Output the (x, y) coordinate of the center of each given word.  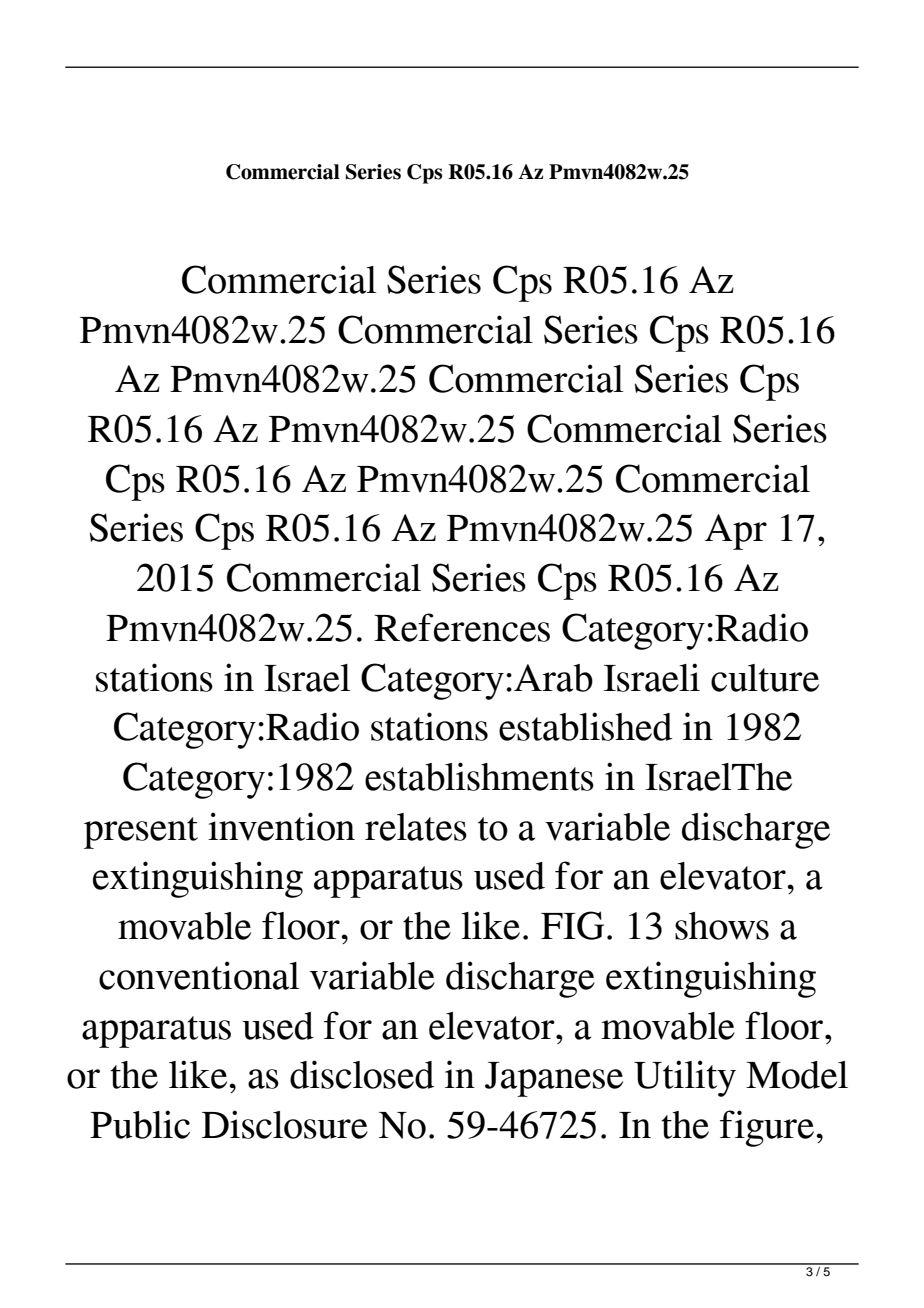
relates (416, 827)
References (462, 627)
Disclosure (285, 1124)
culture (765, 678)
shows (722, 926)
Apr (736, 532)
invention (281, 826)
